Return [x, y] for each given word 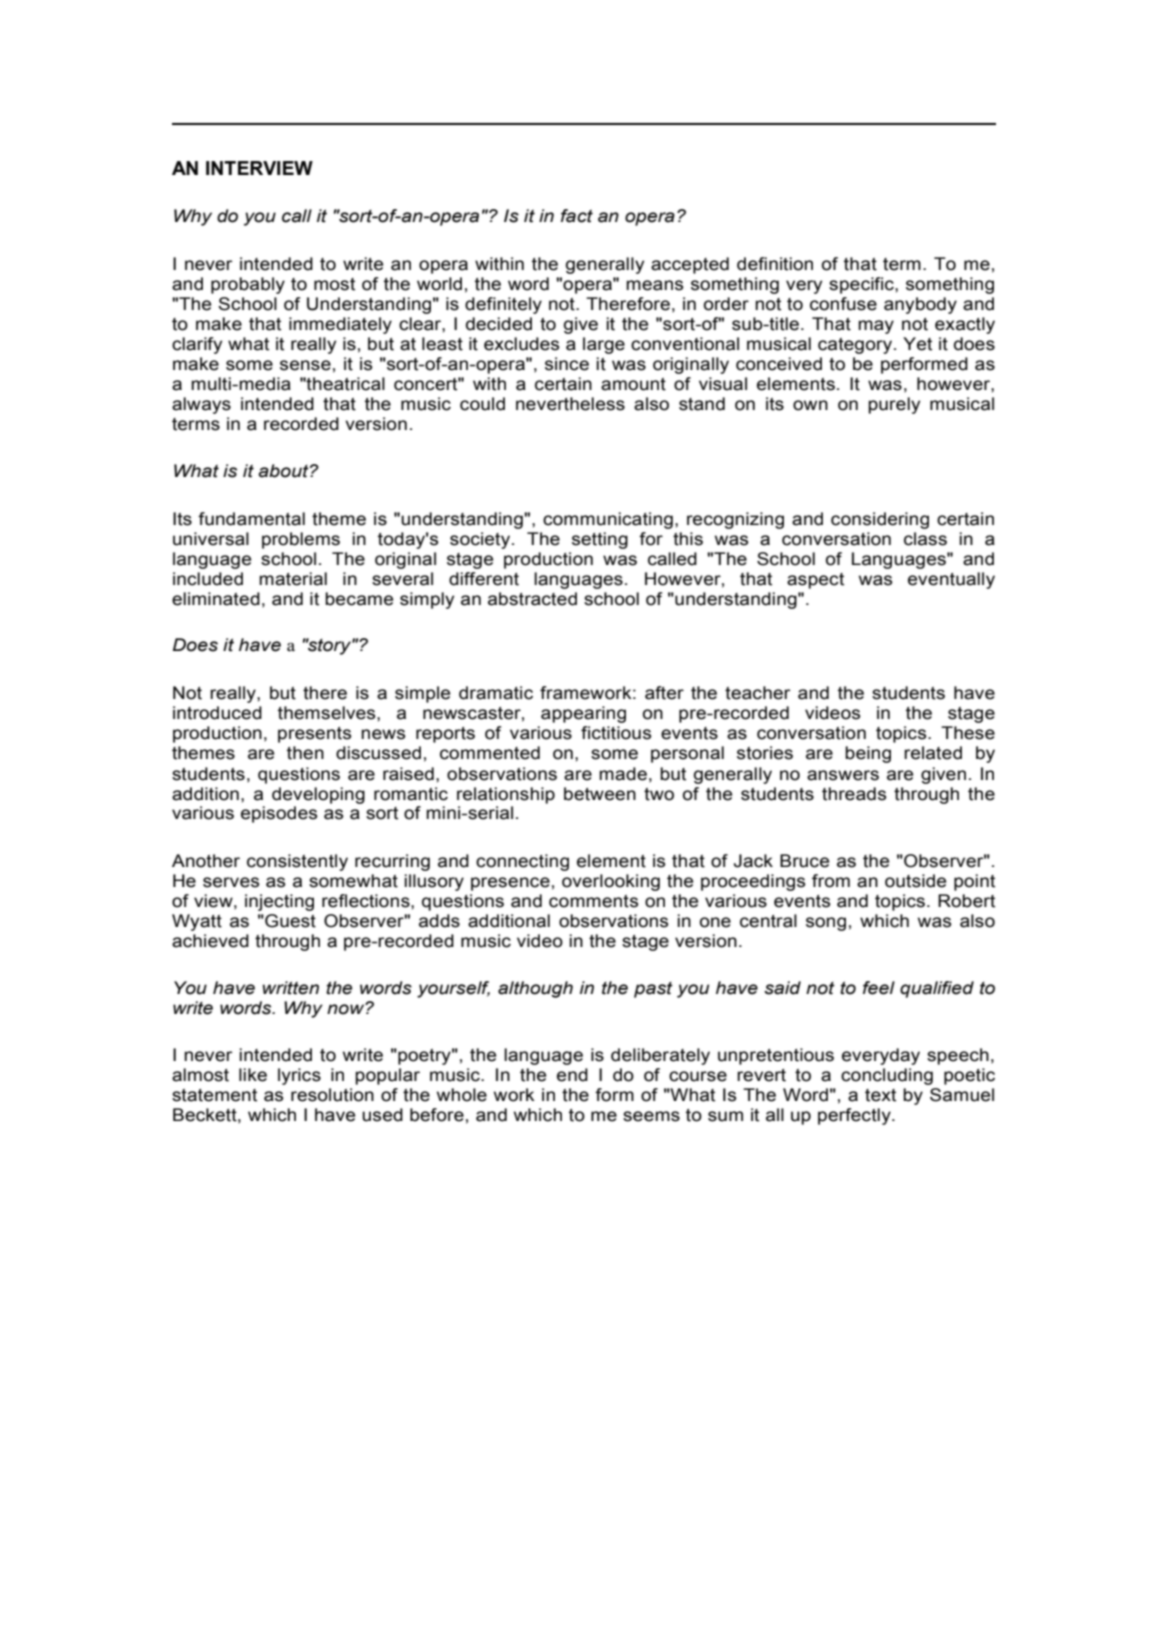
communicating [608, 520]
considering [880, 520]
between [600, 794]
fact [577, 216]
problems [301, 540]
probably [248, 285]
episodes [279, 814]
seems [651, 1116]
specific [862, 285]
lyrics [299, 1076]
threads [854, 794]
